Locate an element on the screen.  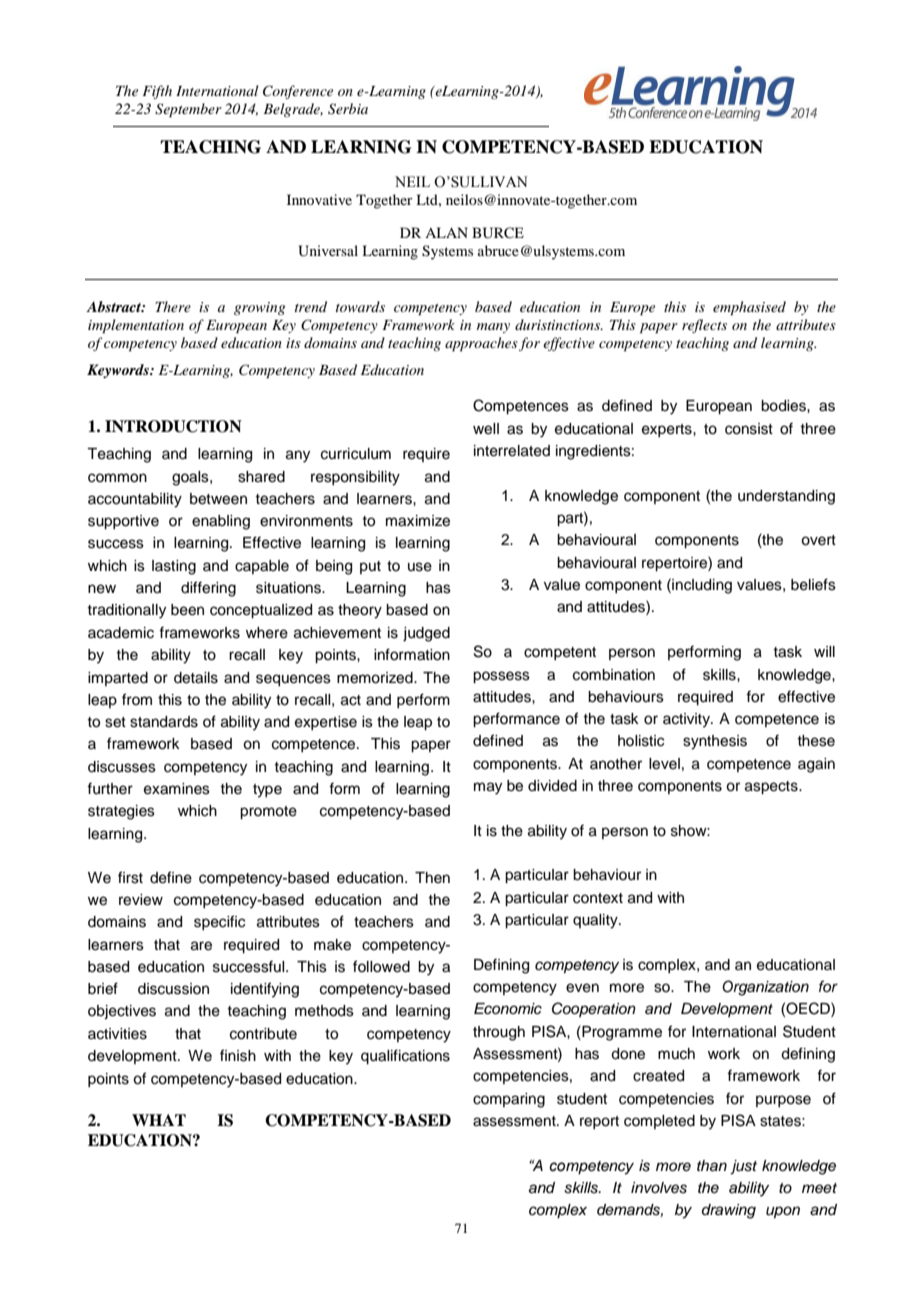
Serbia is located at coordinates (348, 109).
